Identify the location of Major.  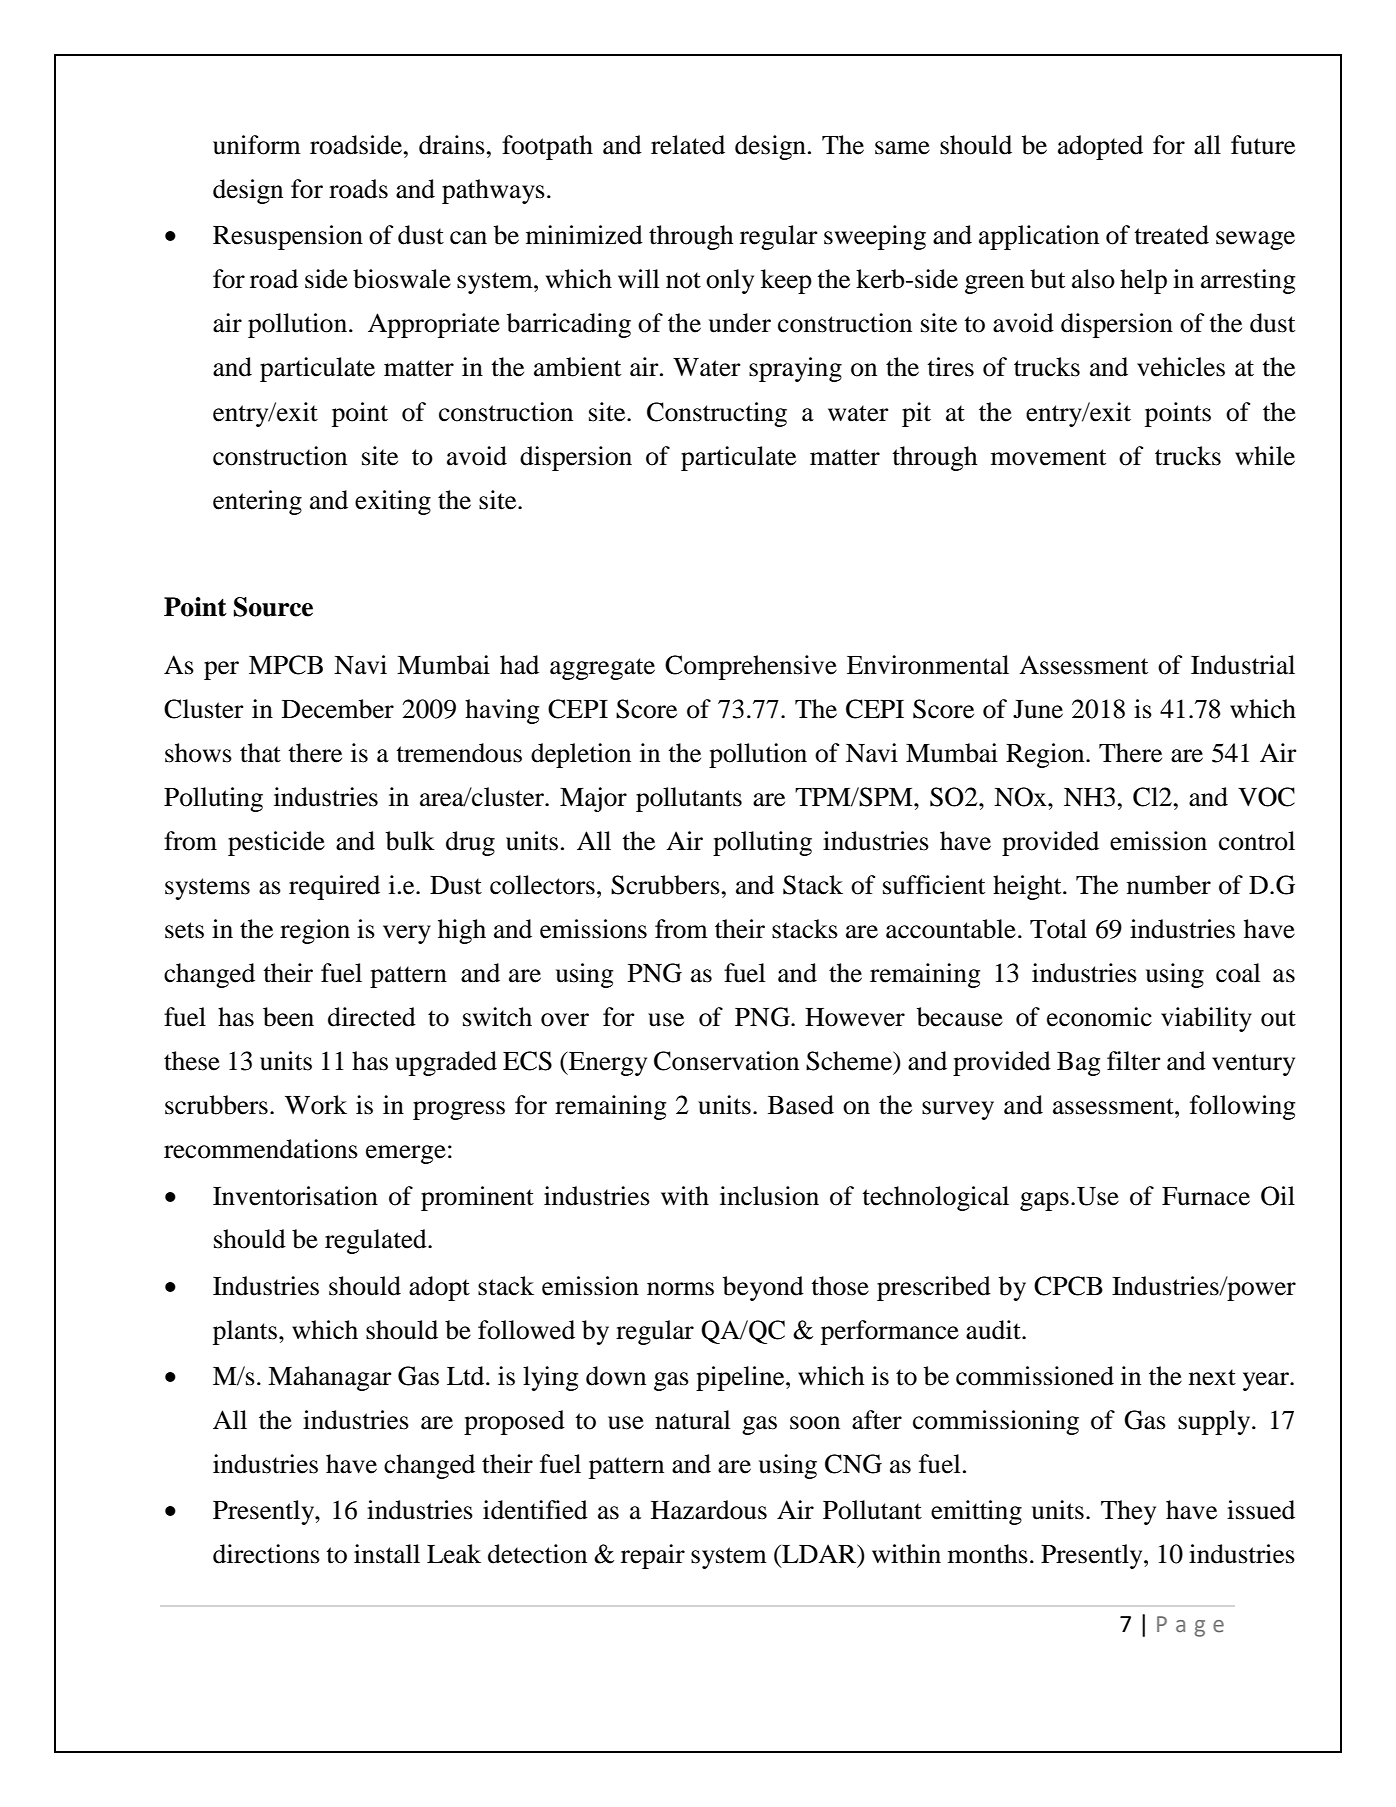
(593, 799).
